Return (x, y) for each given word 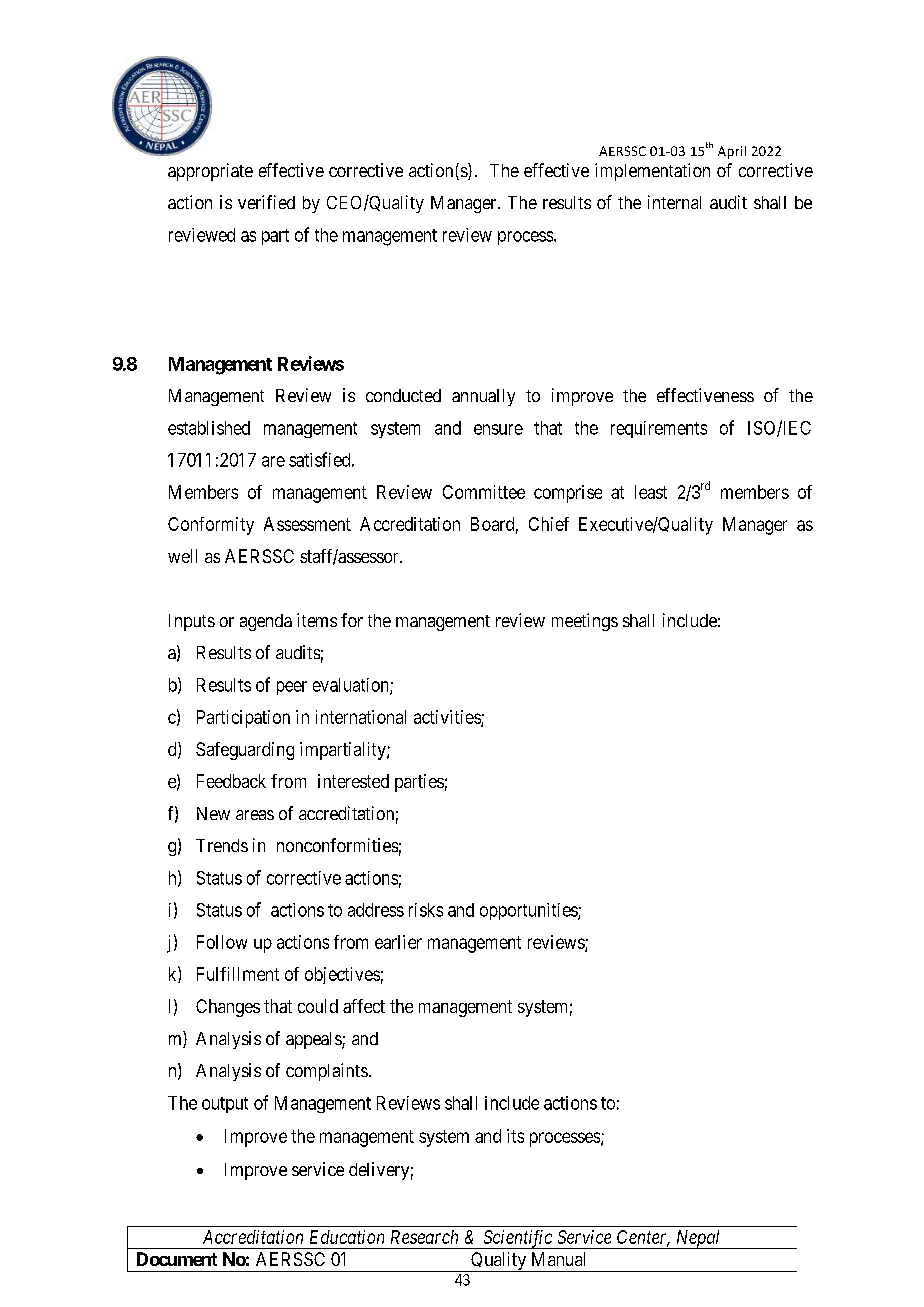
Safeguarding (245, 751)
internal (674, 202)
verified (266, 202)
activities (448, 718)
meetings (585, 622)
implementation (652, 172)
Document (177, 1259)
